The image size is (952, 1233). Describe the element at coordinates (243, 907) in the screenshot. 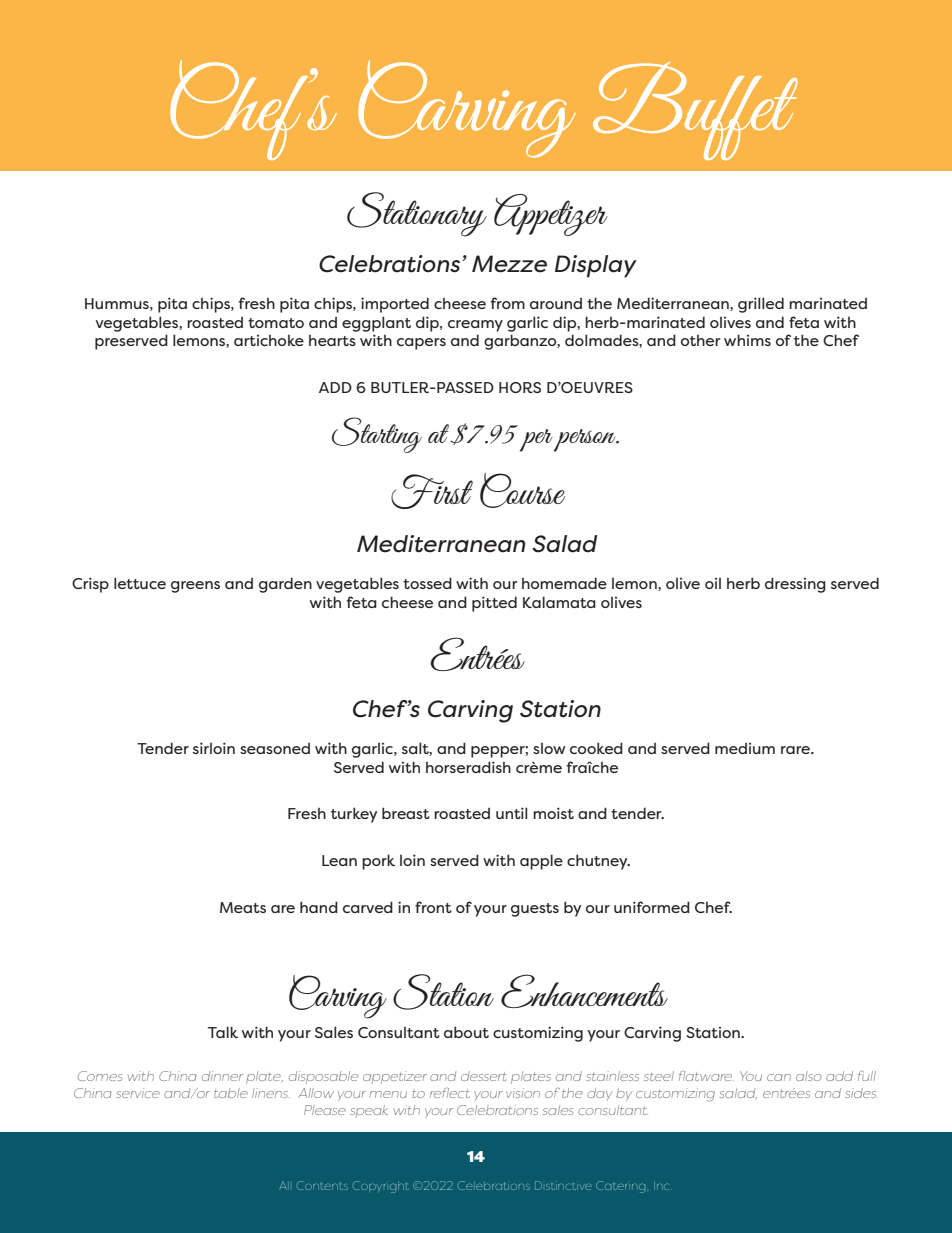

I see `Meats` at that location.
